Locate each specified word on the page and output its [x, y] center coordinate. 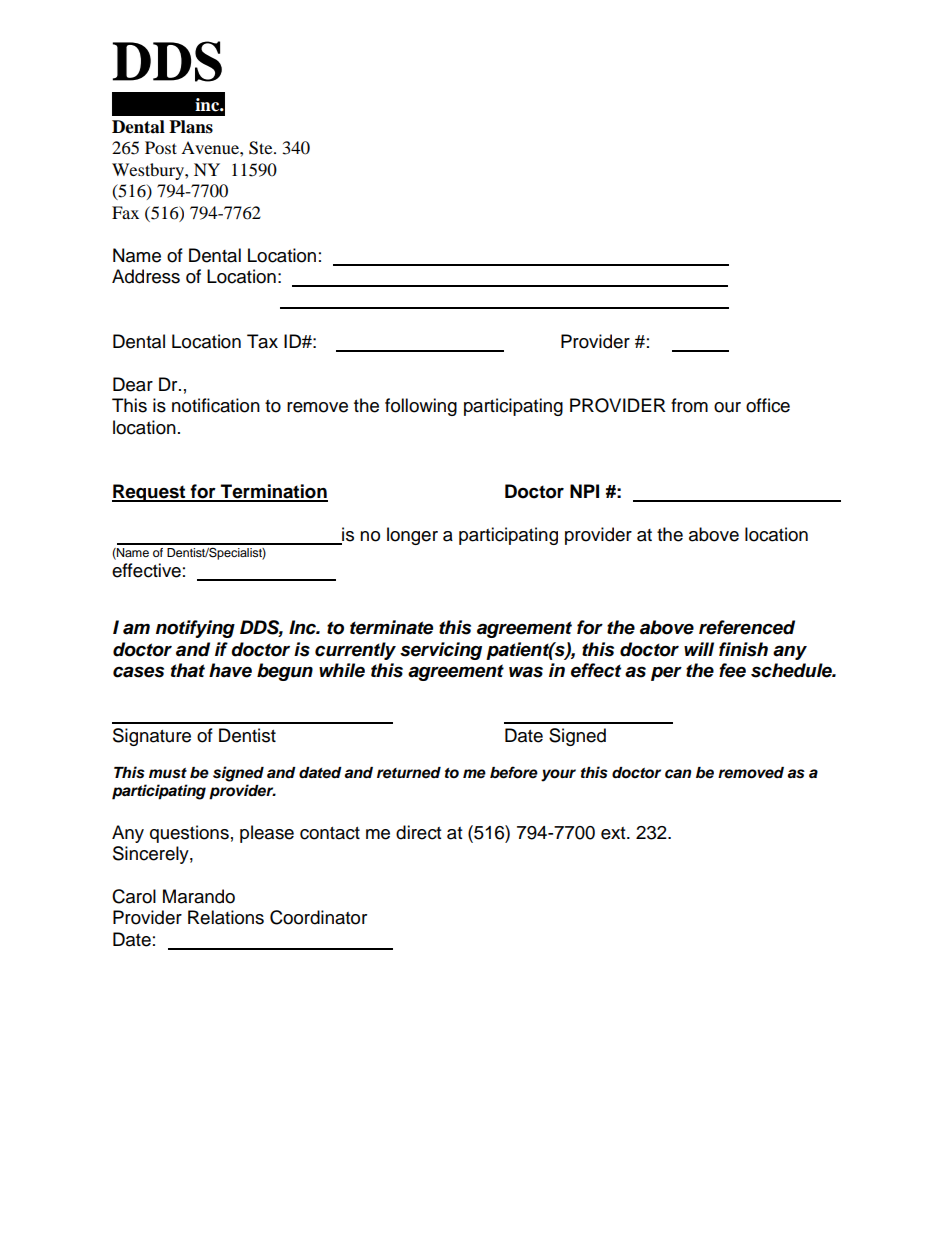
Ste [262, 148]
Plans [191, 127]
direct [418, 832]
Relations [226, 917]
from [689, 405]
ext [614, 833]
